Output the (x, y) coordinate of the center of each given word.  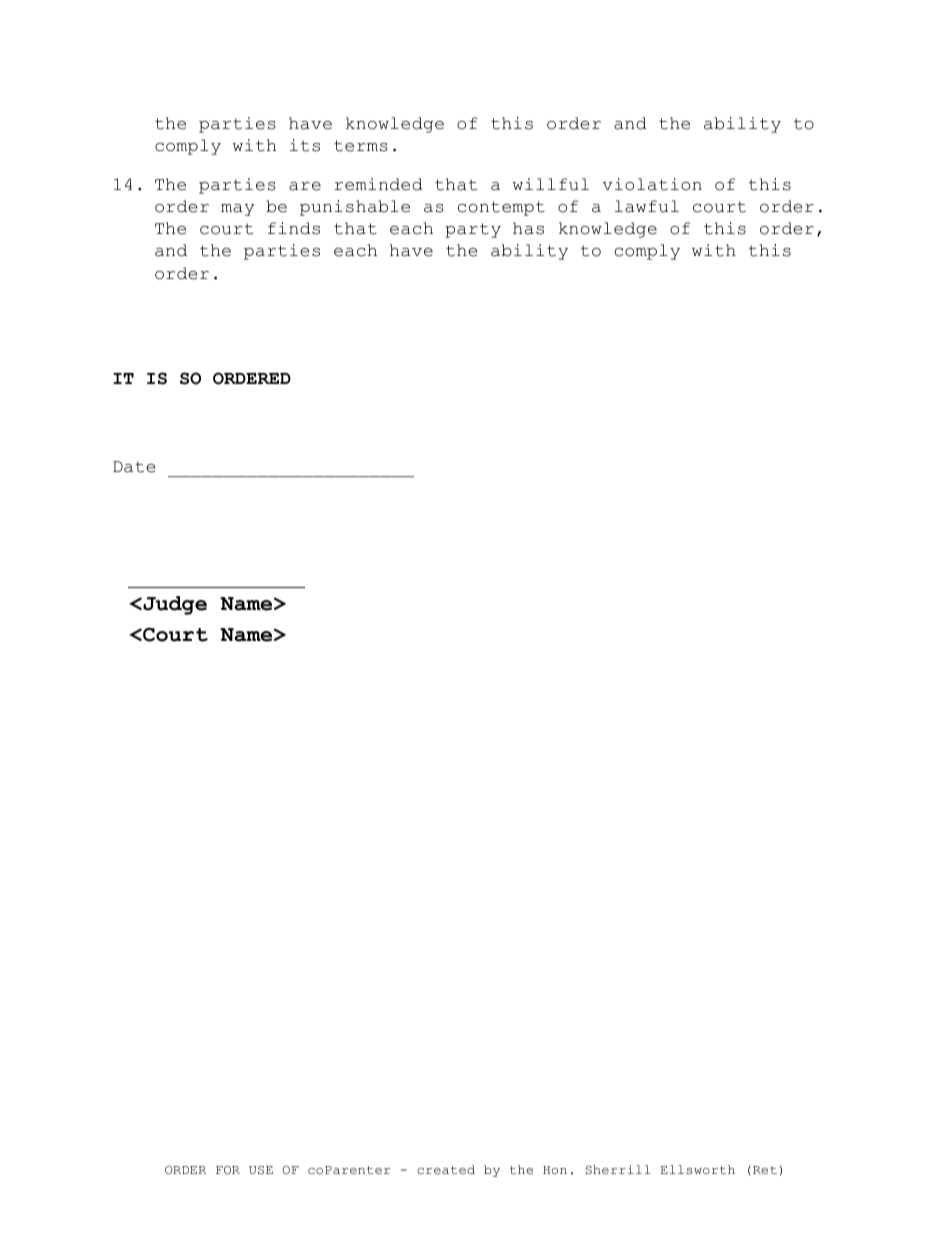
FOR (228, 1170)
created (446, 1169)
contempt (501, 208)
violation (652, 184)
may (237, 210)
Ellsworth (698, 1169)
